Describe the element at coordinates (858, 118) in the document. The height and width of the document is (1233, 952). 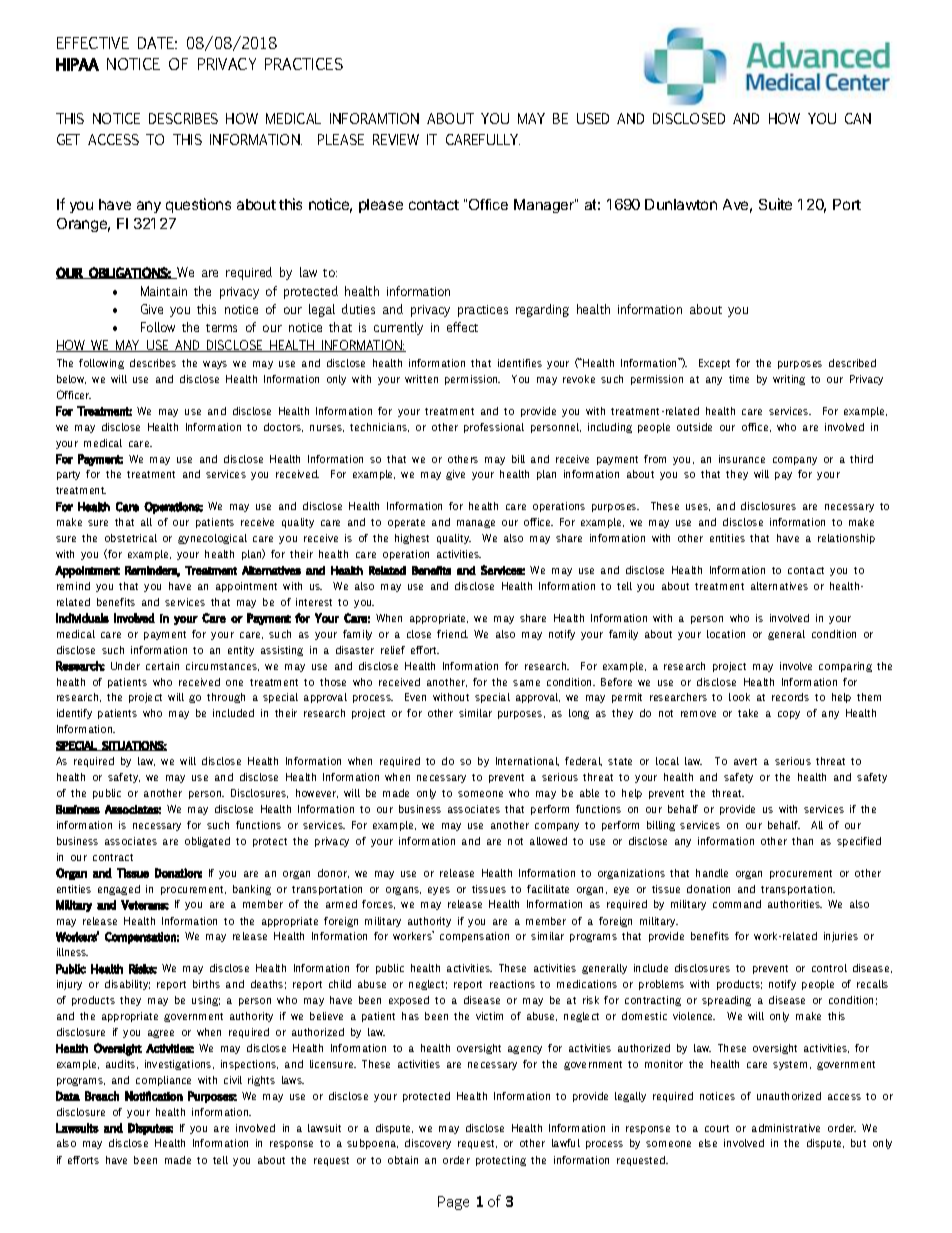
I see `CAN` at that location.
